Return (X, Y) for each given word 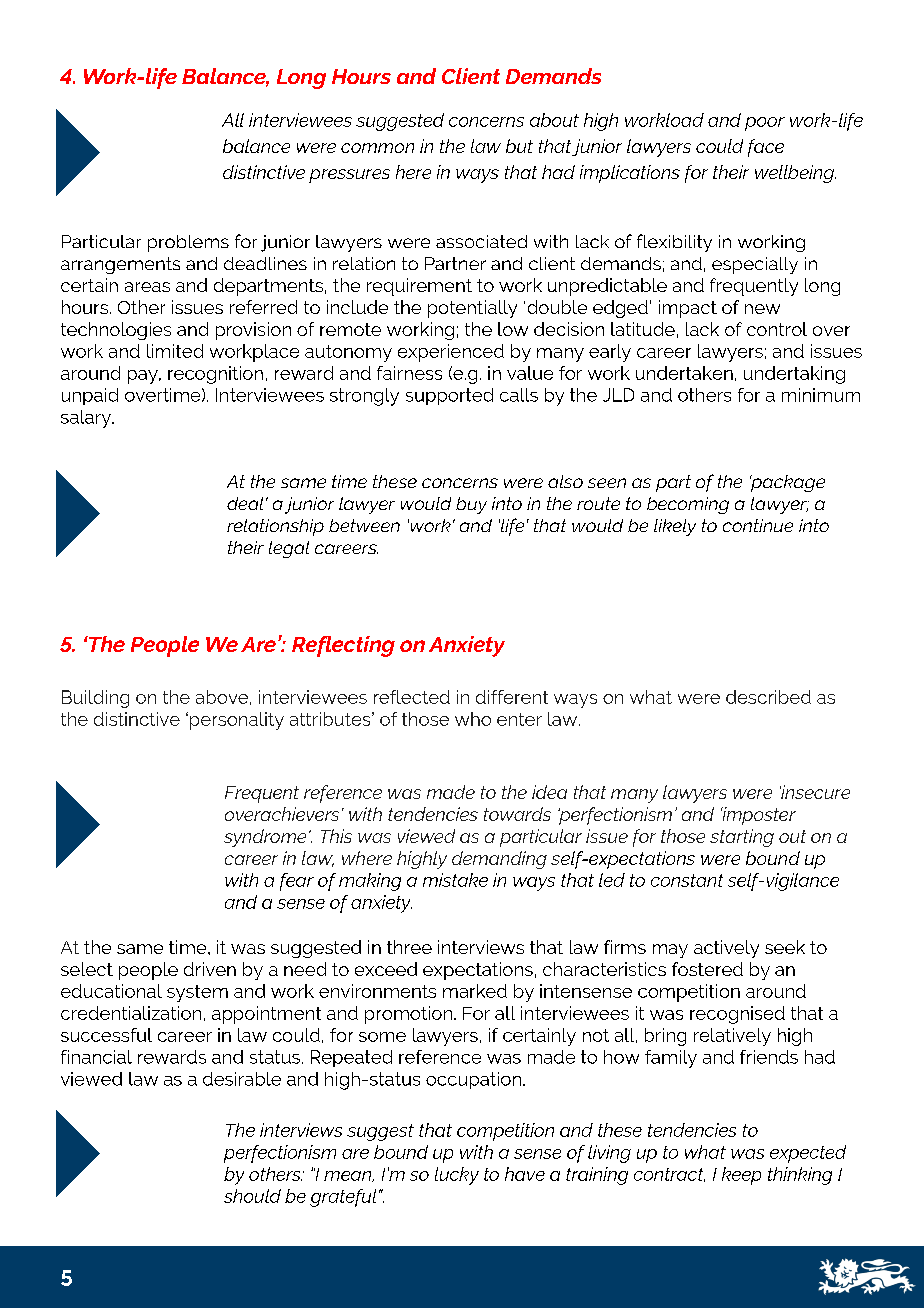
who (473, 719)
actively (726, 949)
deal (245, 503)
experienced (451, 353)
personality (237, 721)
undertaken (684, 373)
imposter (758, 816)
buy (471, 505)
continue (758, 525)
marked (475, 991)
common (377, 148)
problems (188, 243)
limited (175, 351)
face (766, 148)
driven (210, 969)
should (252, 1196)
